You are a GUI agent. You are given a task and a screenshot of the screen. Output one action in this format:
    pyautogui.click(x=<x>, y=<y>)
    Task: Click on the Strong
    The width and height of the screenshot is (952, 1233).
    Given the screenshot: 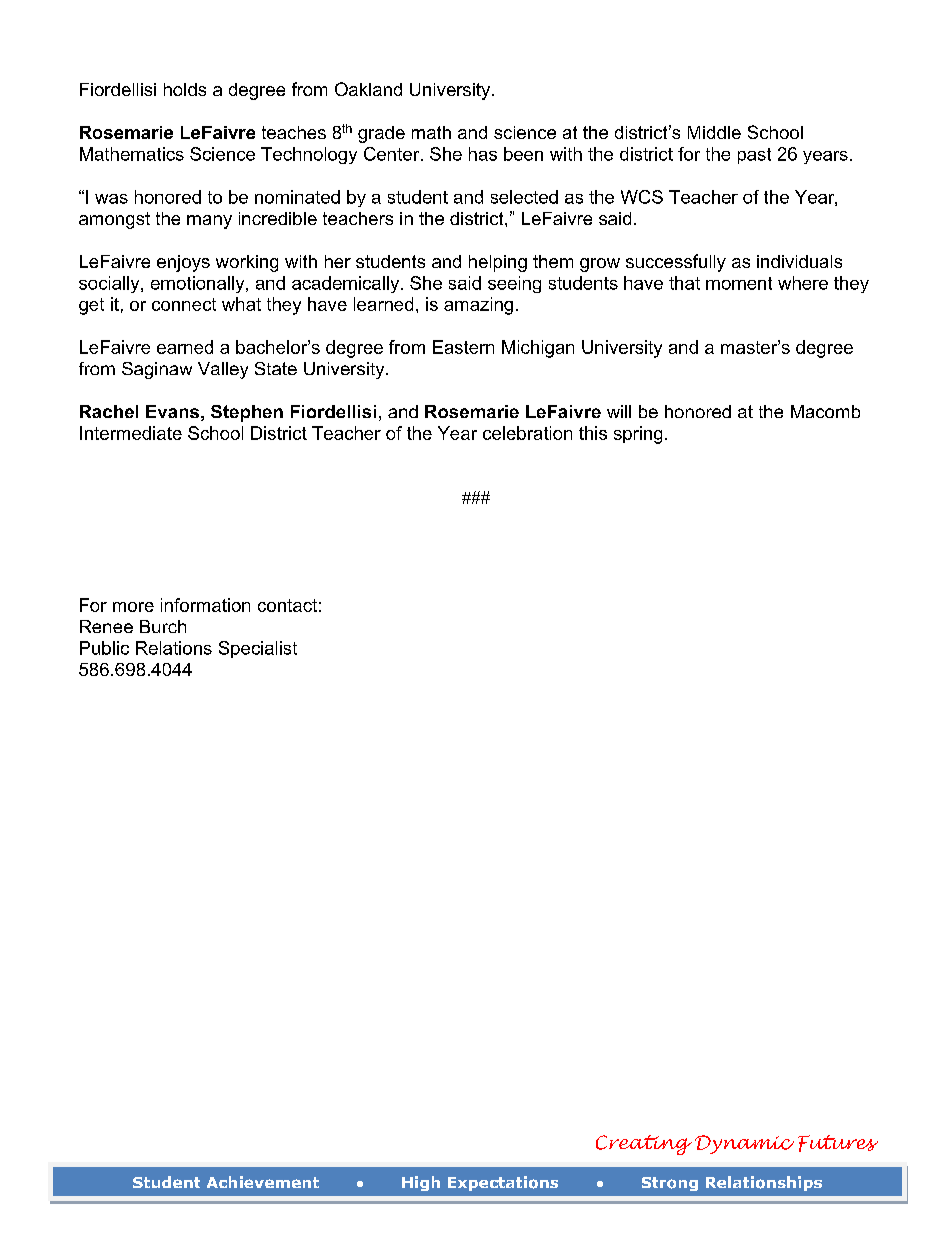 What is the action you would take?
    pyautogui.click(x=670, y=1184)
